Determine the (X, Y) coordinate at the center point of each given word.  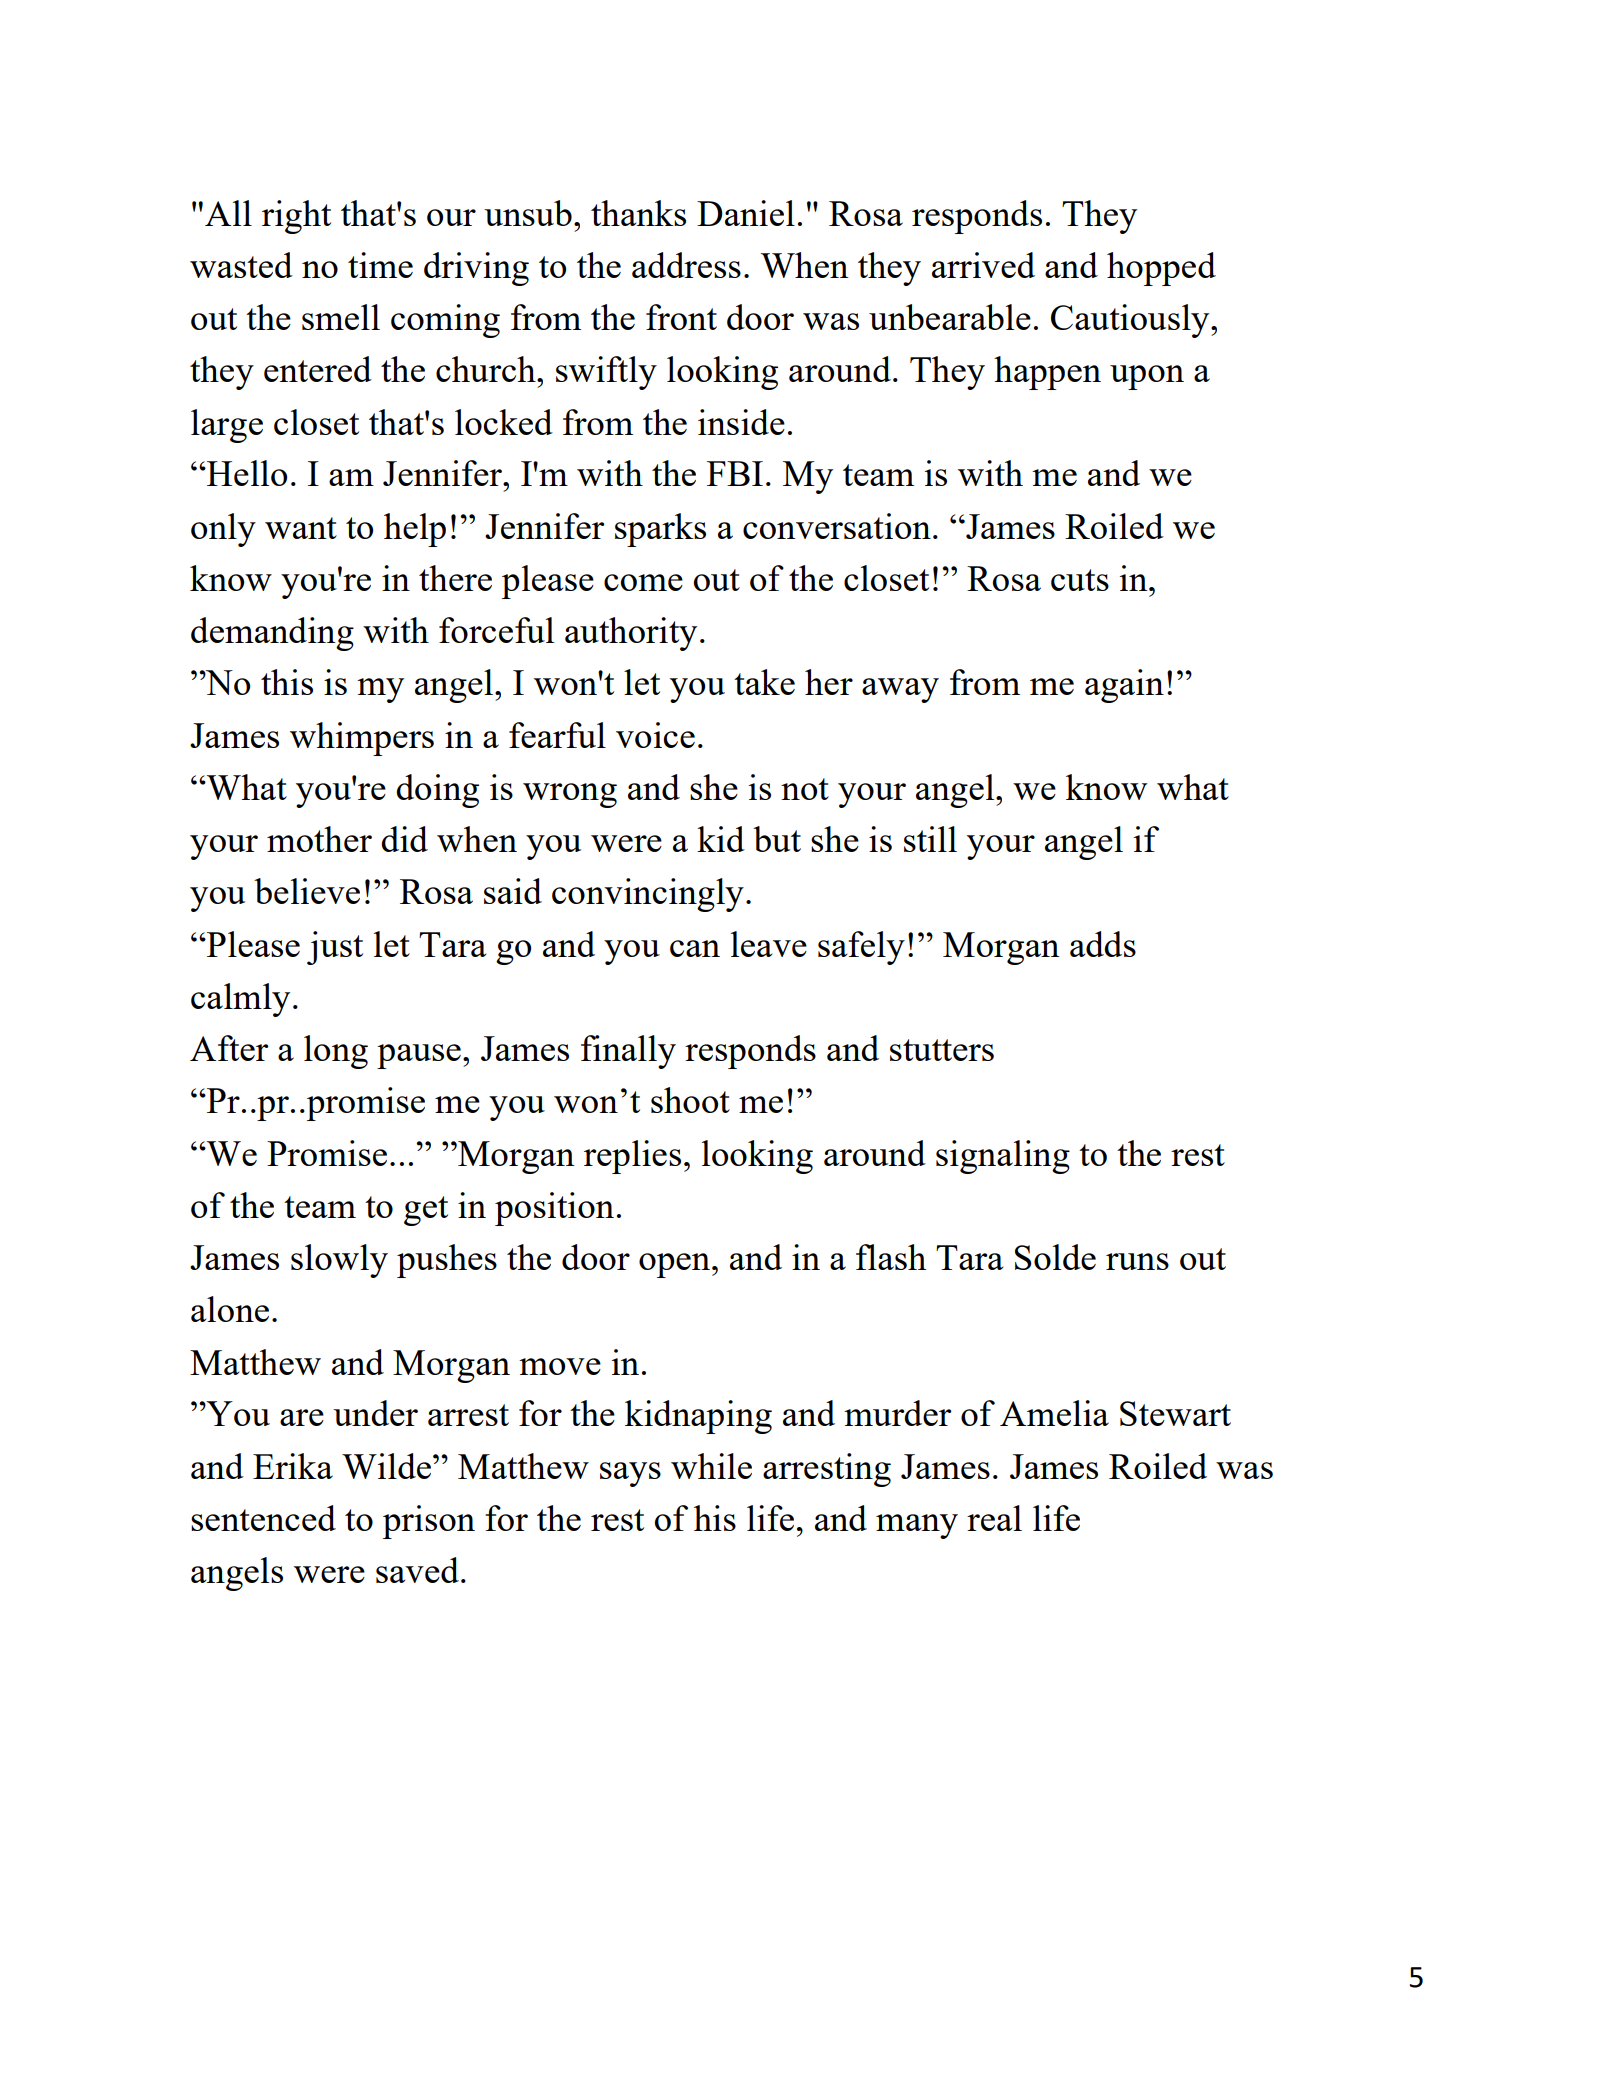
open (676, 1265)
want (301, 528)
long (336, 1052)
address (686, 265)
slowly (339, 1261)
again (1124, 686)
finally (628, 1052)
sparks (660, 530)
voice (655, 735)
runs (1137, 1261)
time (380, 265)
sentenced (263, 1518)
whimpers (362, 739)
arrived (983, 265)
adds (1103, 944)
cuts (1080, 580)
